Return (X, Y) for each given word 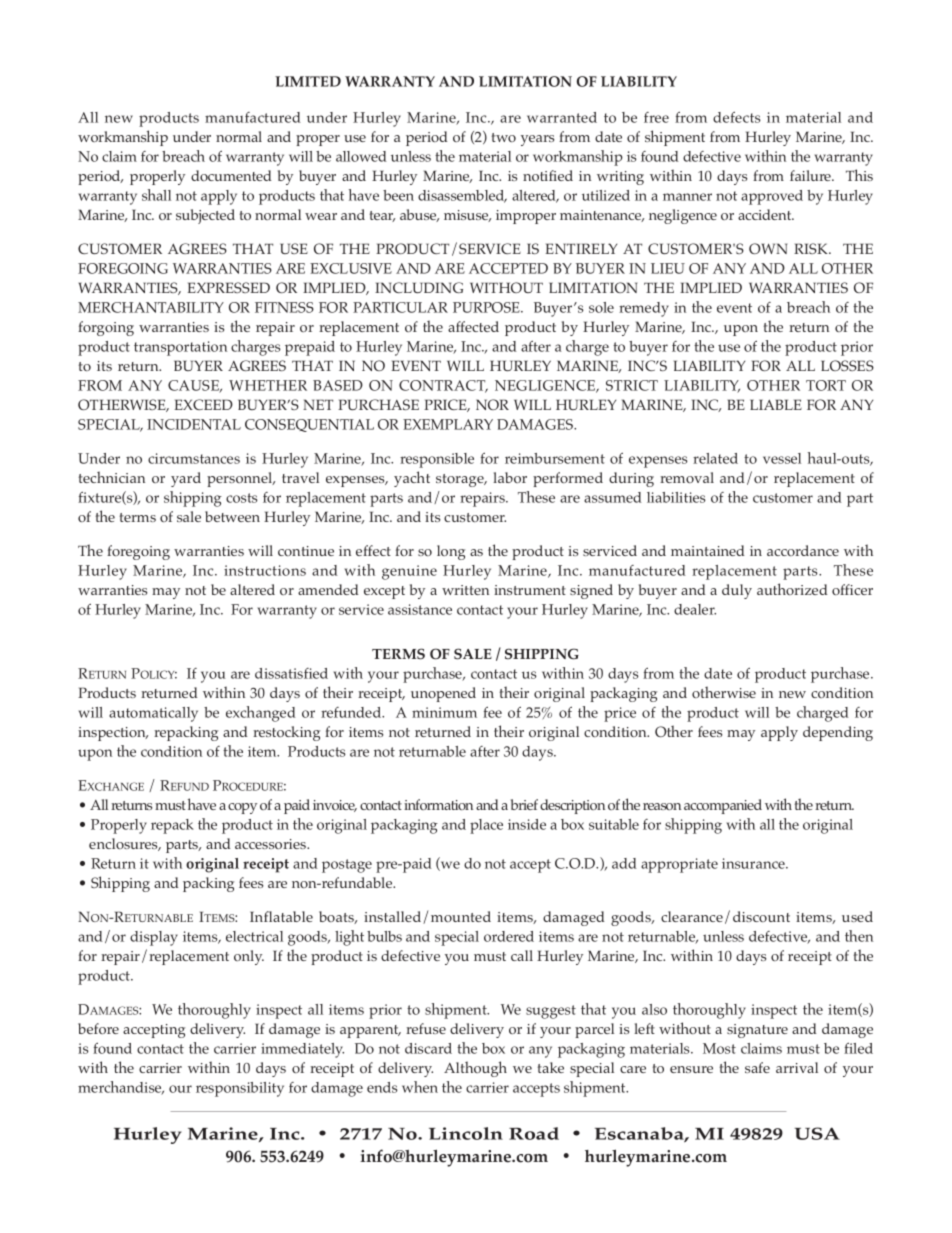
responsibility (240, 1089)
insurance (754, 863)
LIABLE (776, 404)
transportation (180, 348)
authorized (792, 589)
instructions (265, 570)
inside (527, 824)
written (465, 590)
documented (231, 175)
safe (757, 1067)
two (504, 137)
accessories (272, 844)
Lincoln (466, 1133)
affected (473, 326)
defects (737, 117)
